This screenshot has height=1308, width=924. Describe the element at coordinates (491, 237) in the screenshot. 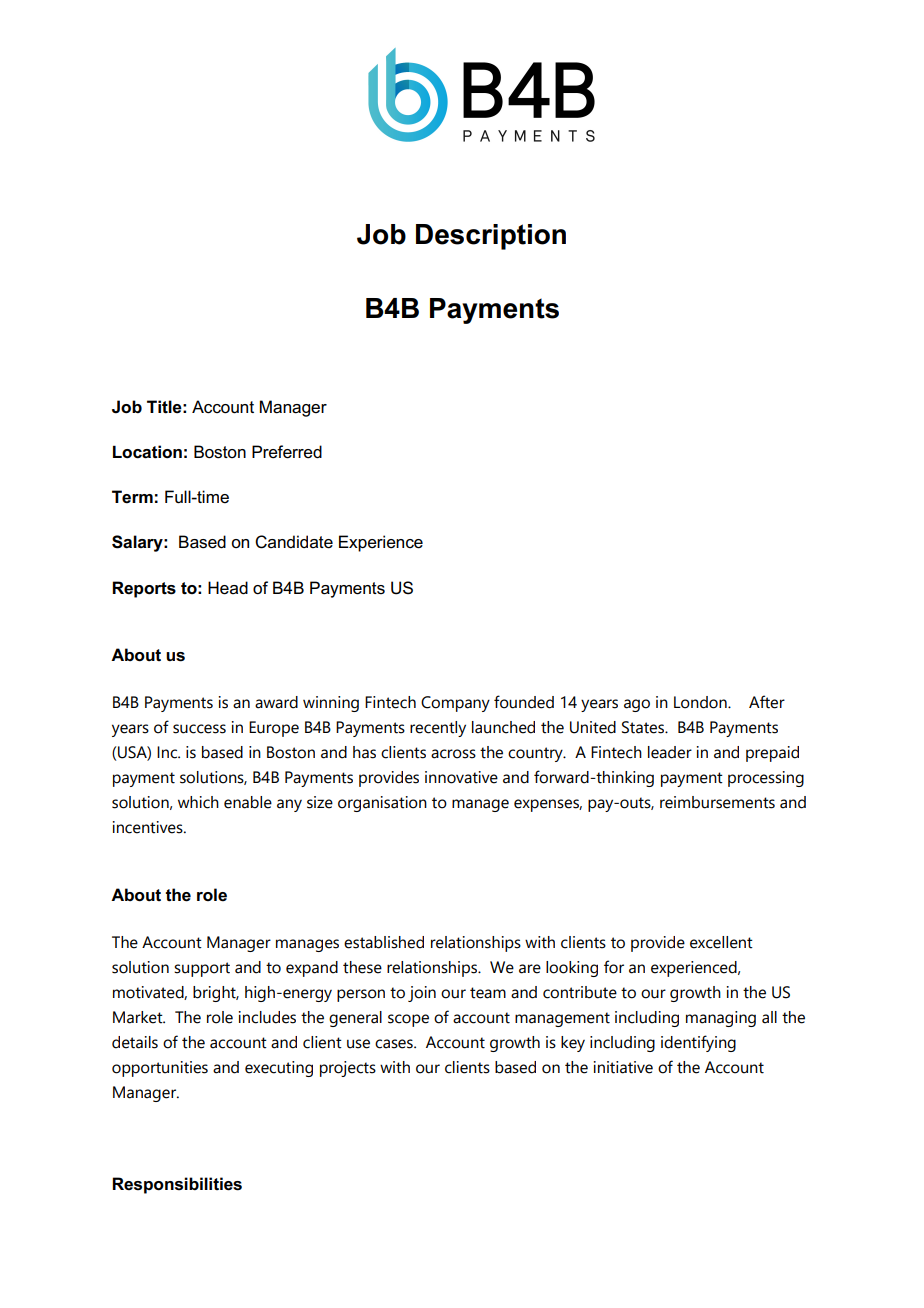

I see `Description` at that location.
